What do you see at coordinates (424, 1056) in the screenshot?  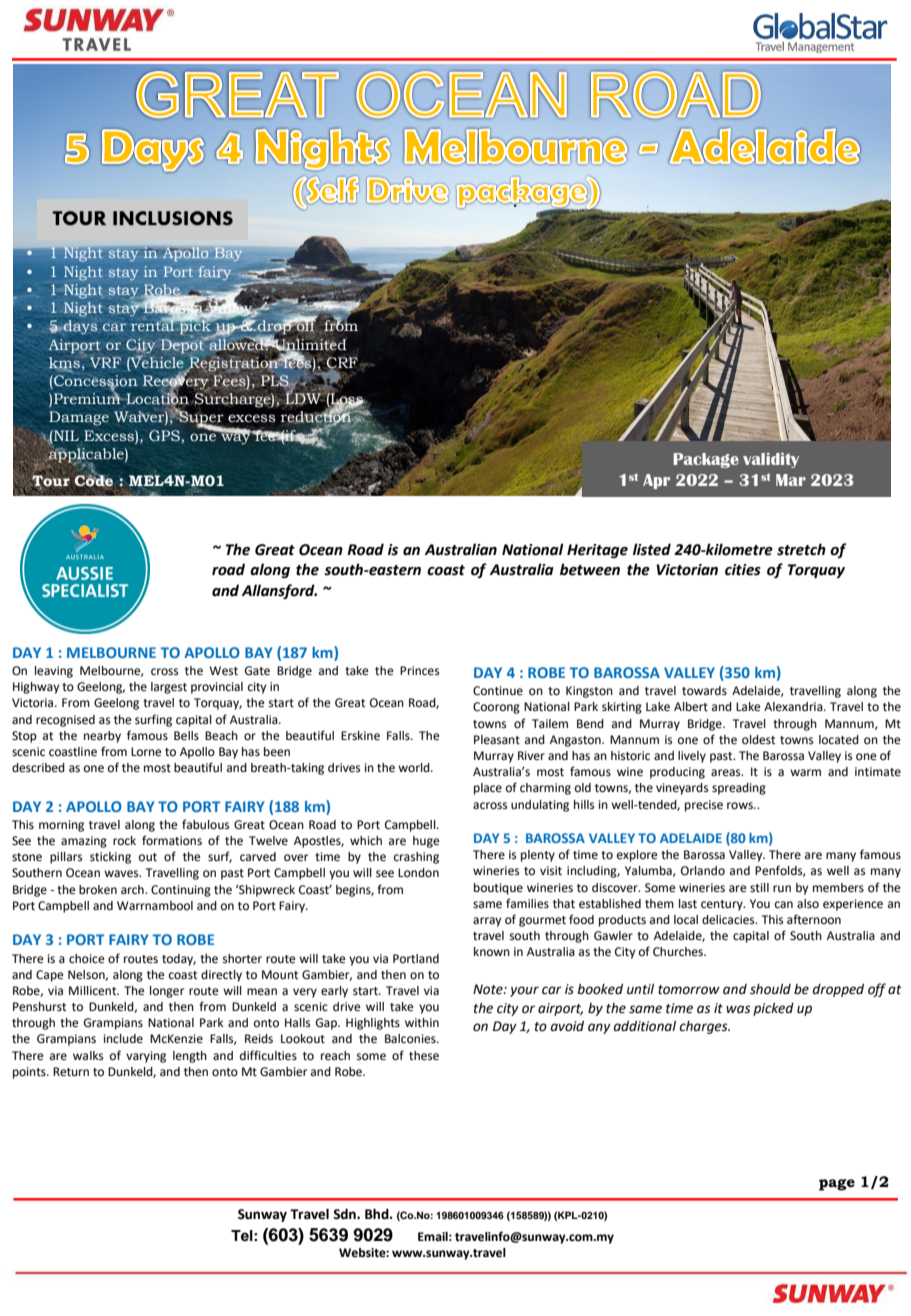 I see `these` at bounding box center [424, 1056].
